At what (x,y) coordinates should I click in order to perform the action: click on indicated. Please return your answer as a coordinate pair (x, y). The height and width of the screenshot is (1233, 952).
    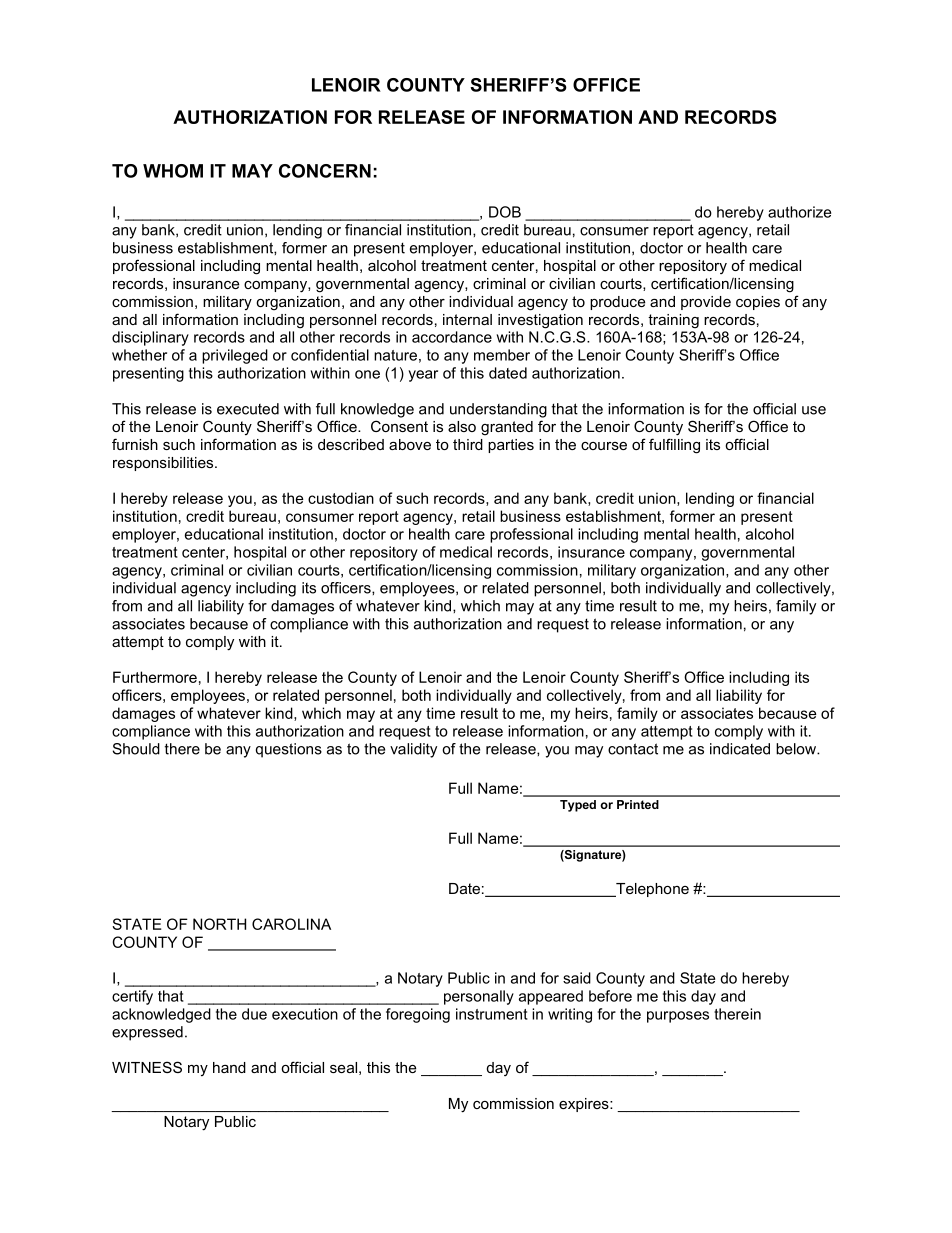
    Looking at the image, I should click on (740, 749).
